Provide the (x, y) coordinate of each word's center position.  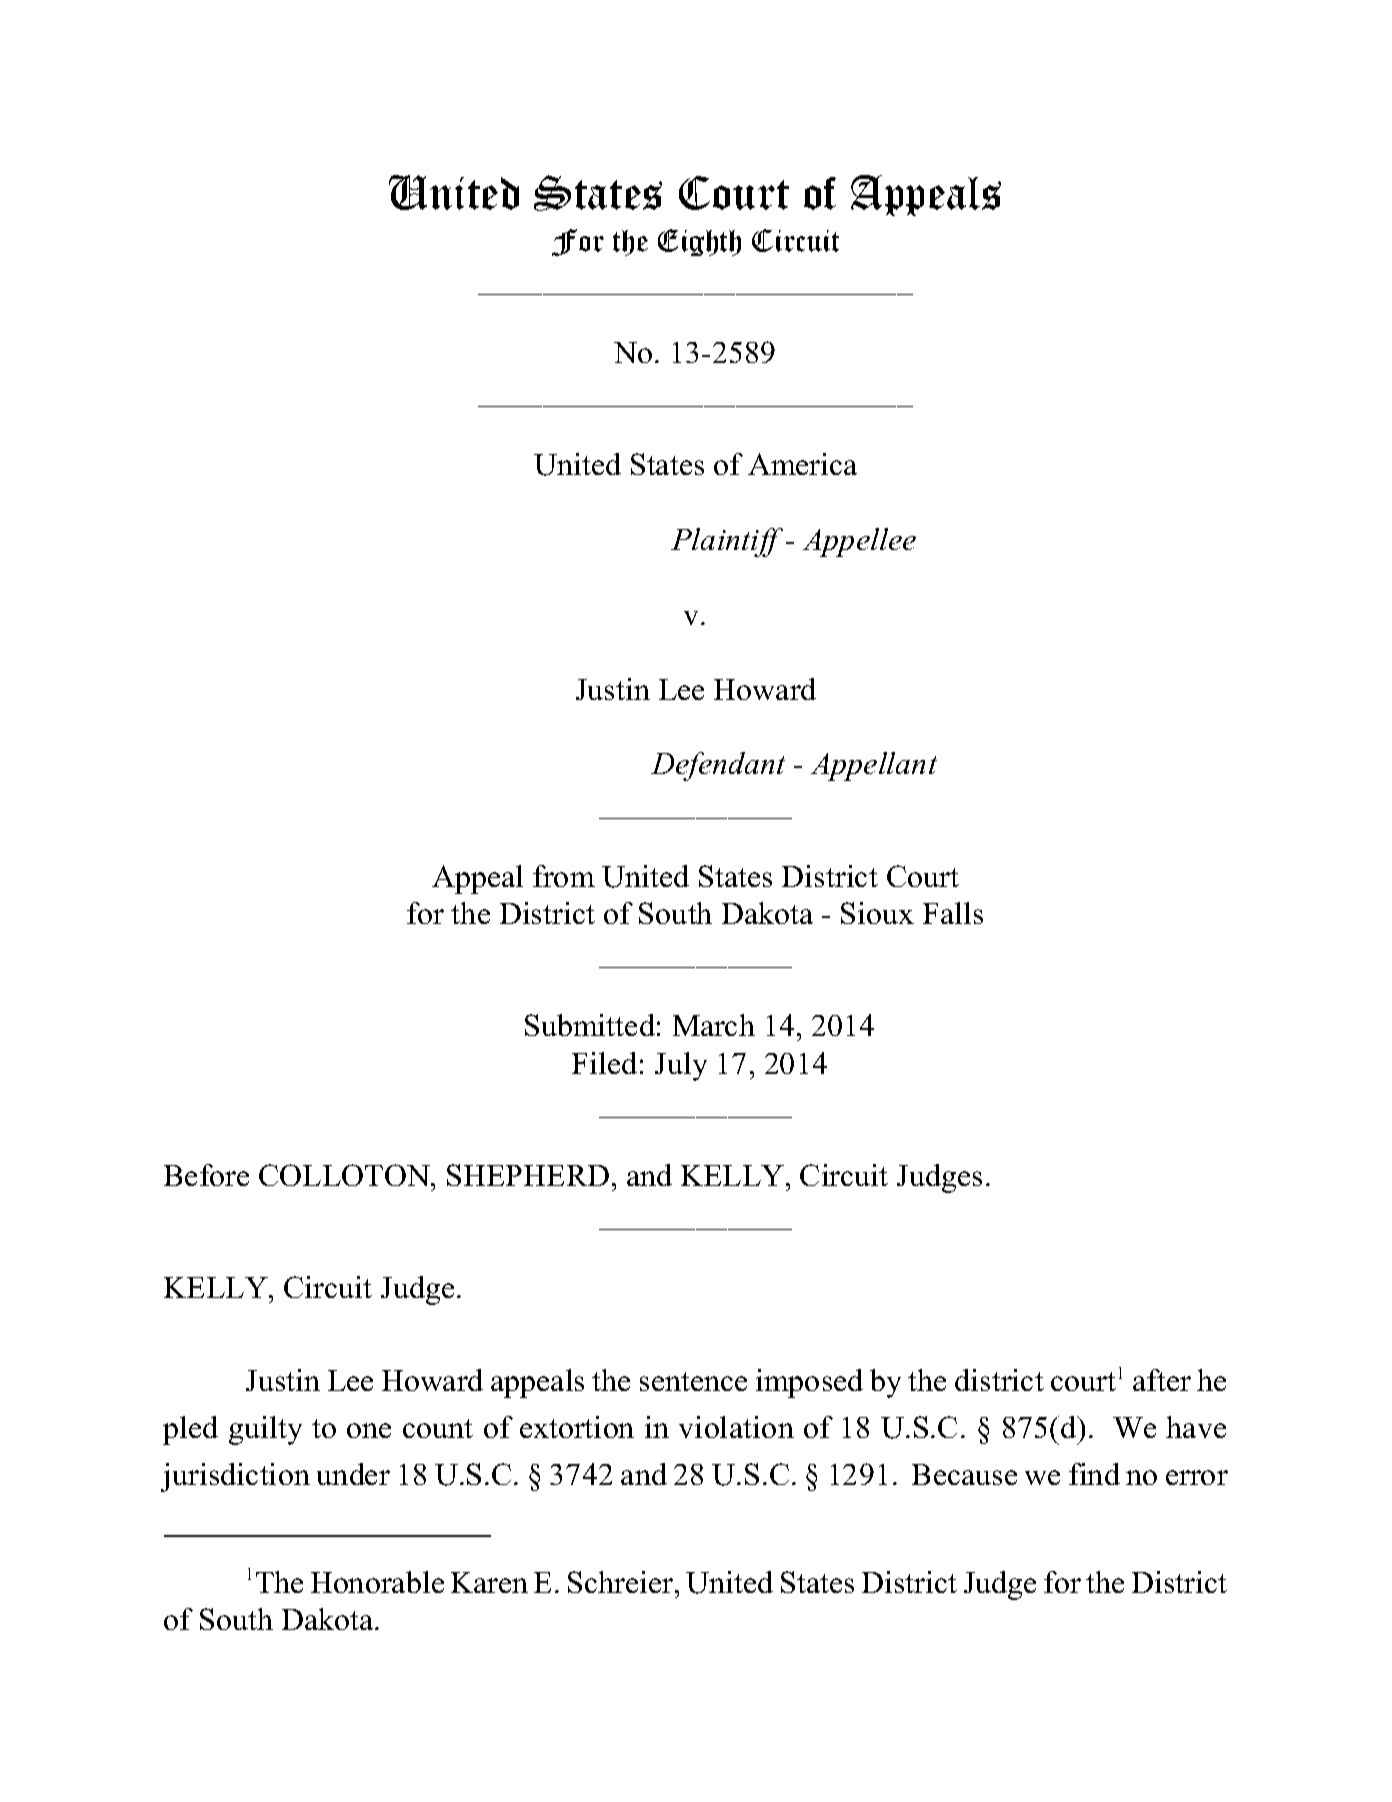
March (714, 1025)
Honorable (377, 1582)
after (1162, 1380)
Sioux (877, 913)
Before (206, 1175)
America (802, 464)
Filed (604, 1063)
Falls (953, 913)
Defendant (718, 766)
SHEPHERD (528, 1175)
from (564, 876)
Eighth (699, 242)
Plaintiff (727, 542)
